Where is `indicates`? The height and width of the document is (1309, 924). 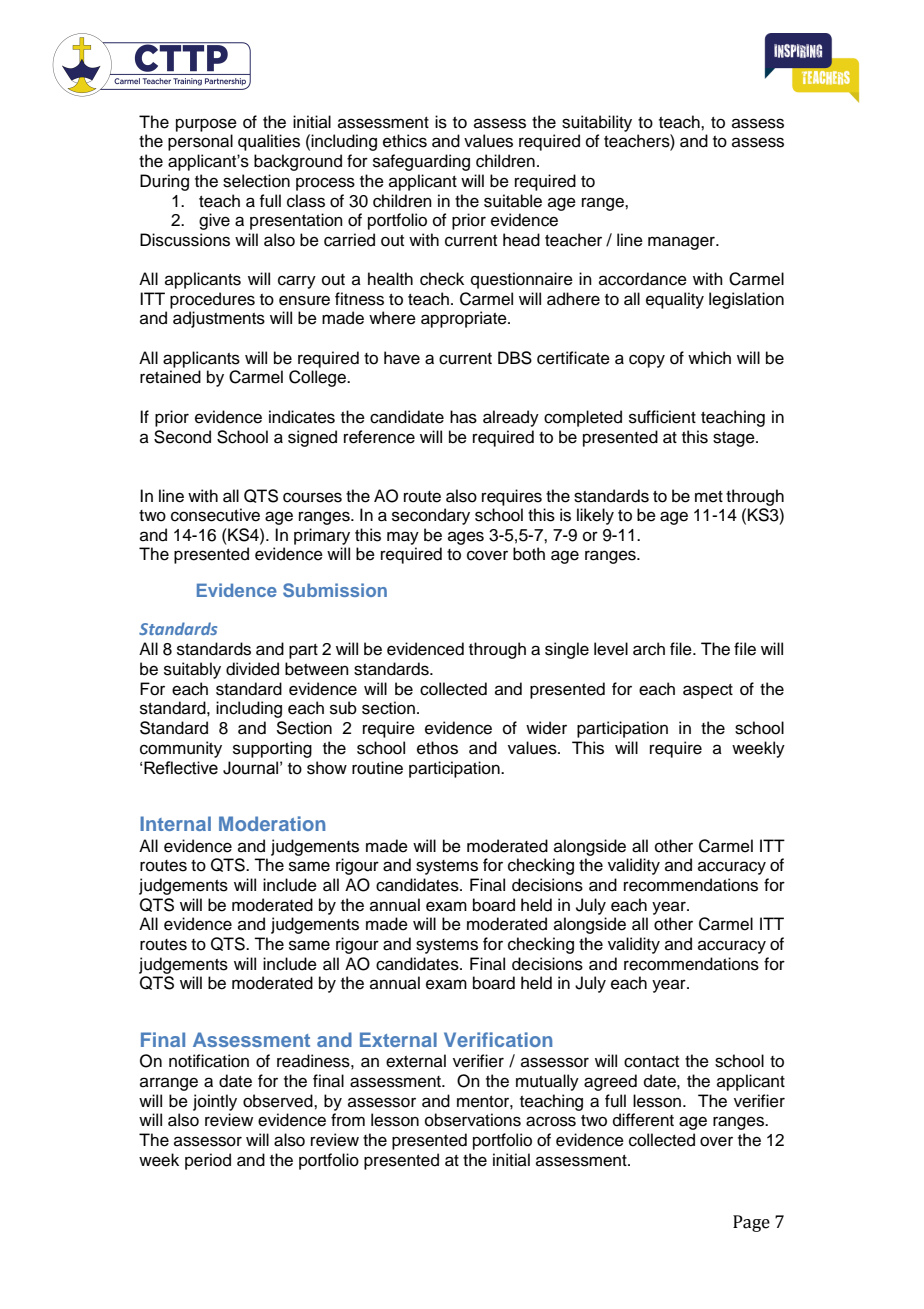 indicates is located at coordinates (302, 417).
